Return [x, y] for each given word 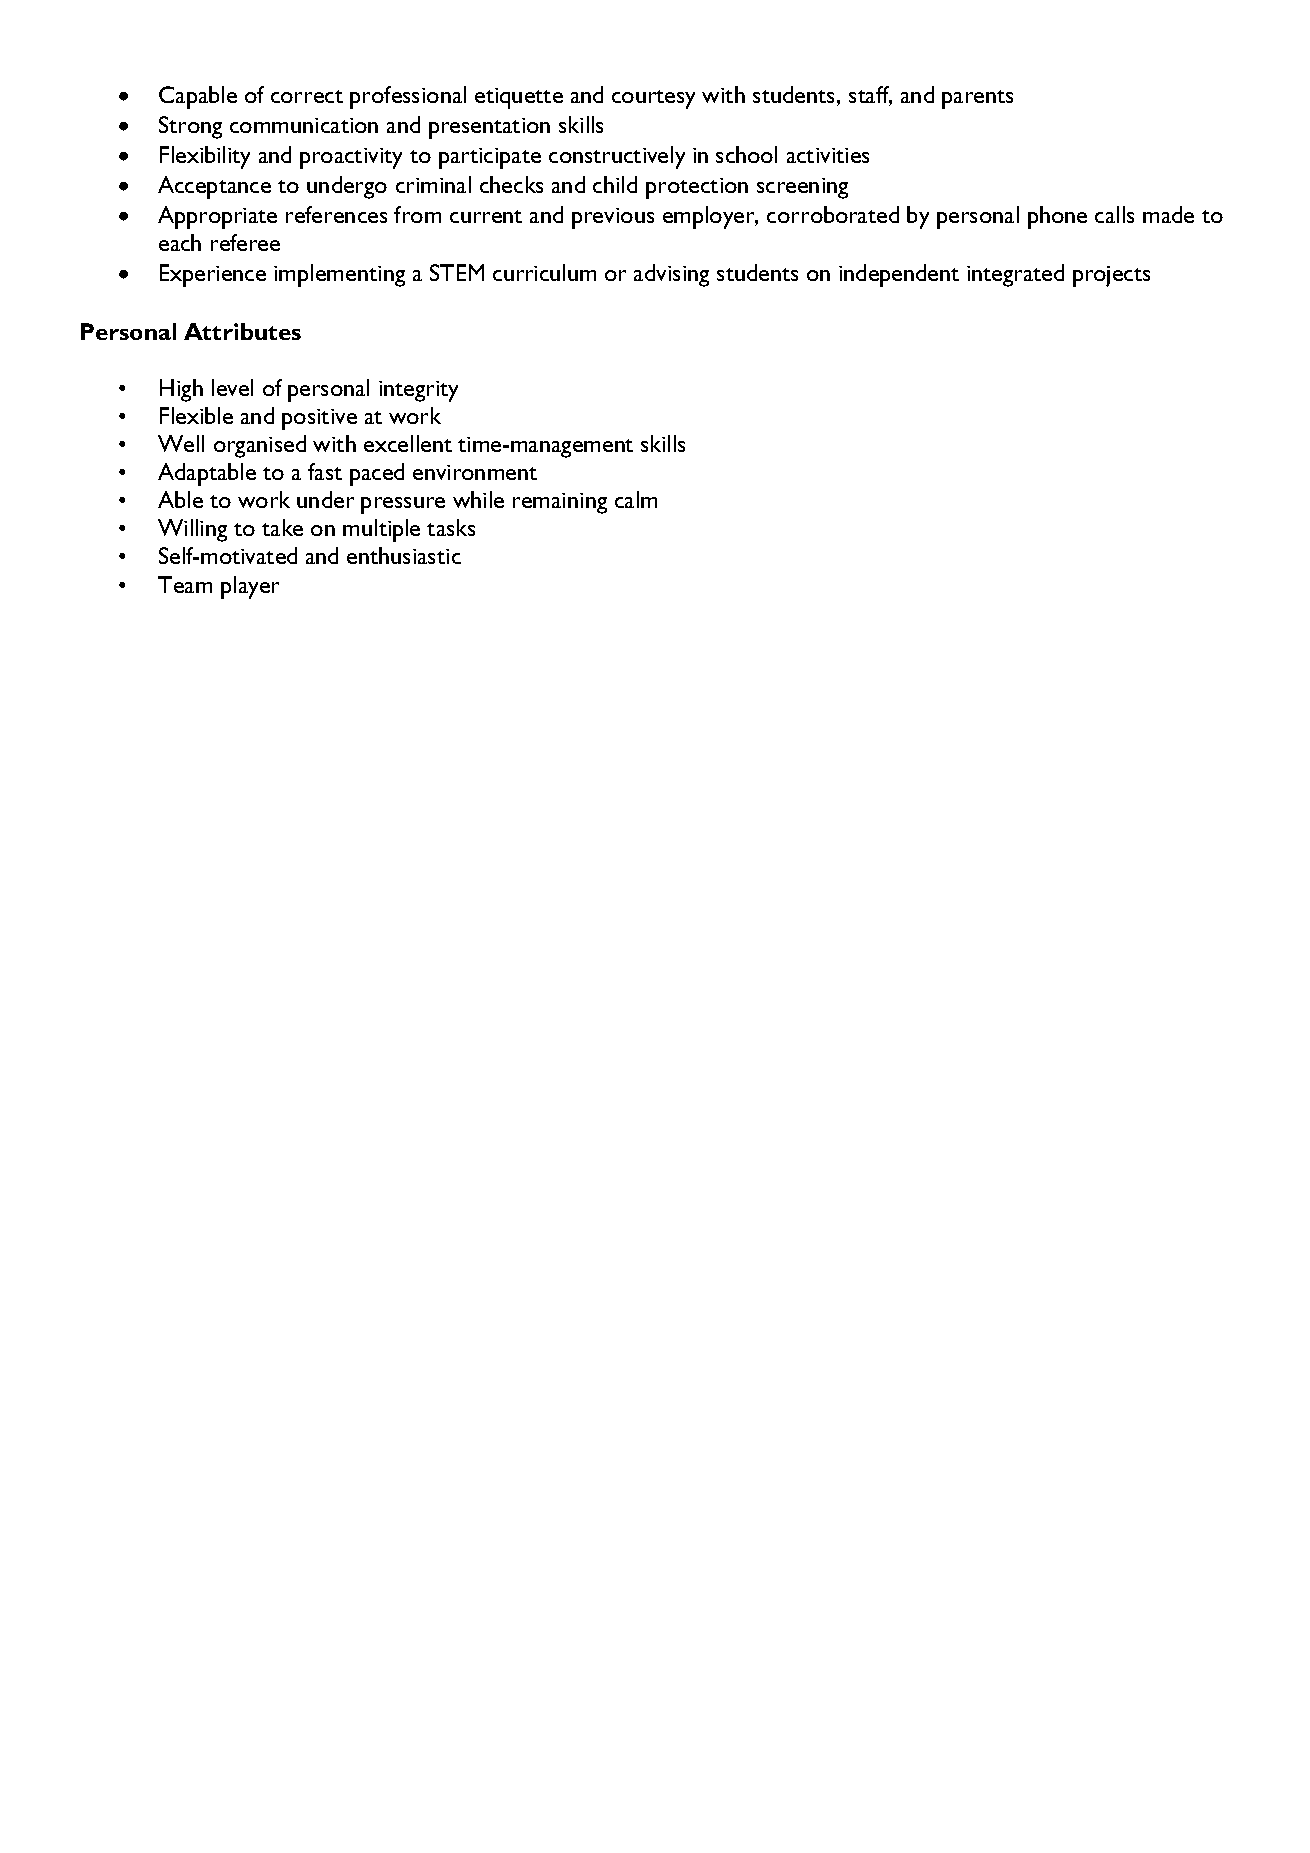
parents [977, 99]
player [250, 587]
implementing [339, 275]
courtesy [653, 99]
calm [636, 499]
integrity [418, 391]
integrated [1015, 275]
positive [319, 419]
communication [304, 125]
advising [671, 275]
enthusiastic [404, 555]
